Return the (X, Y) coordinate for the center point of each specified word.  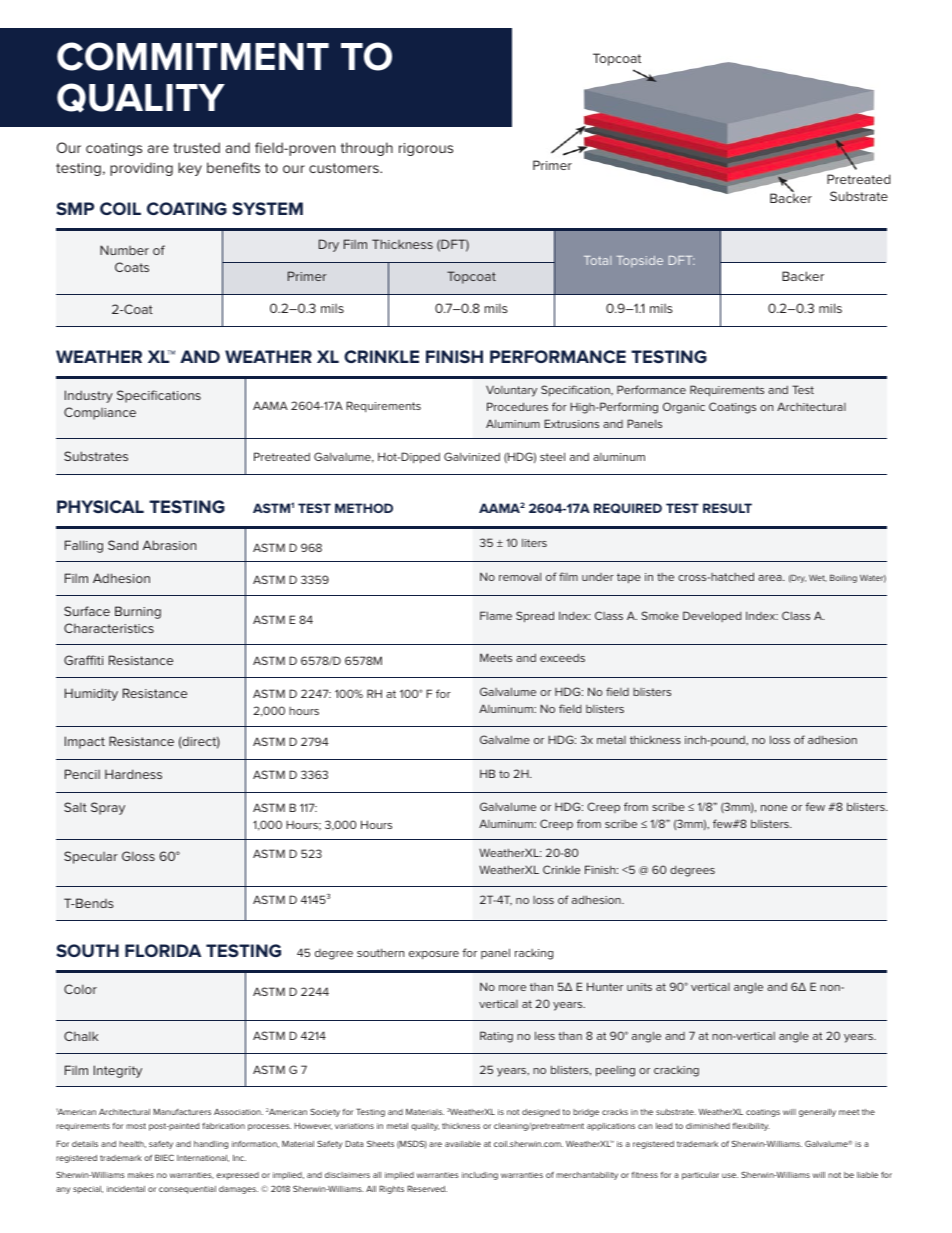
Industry (89, 396)
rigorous (426, 149)
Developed (712, 616)
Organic (684, 408)
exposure (434, 955)
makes (141, 1175)
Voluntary (511, 391)
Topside (640, 261)
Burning (138, 612)
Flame (496, 615)
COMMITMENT (193, 56)
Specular (91, 857)
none (774, 808)
